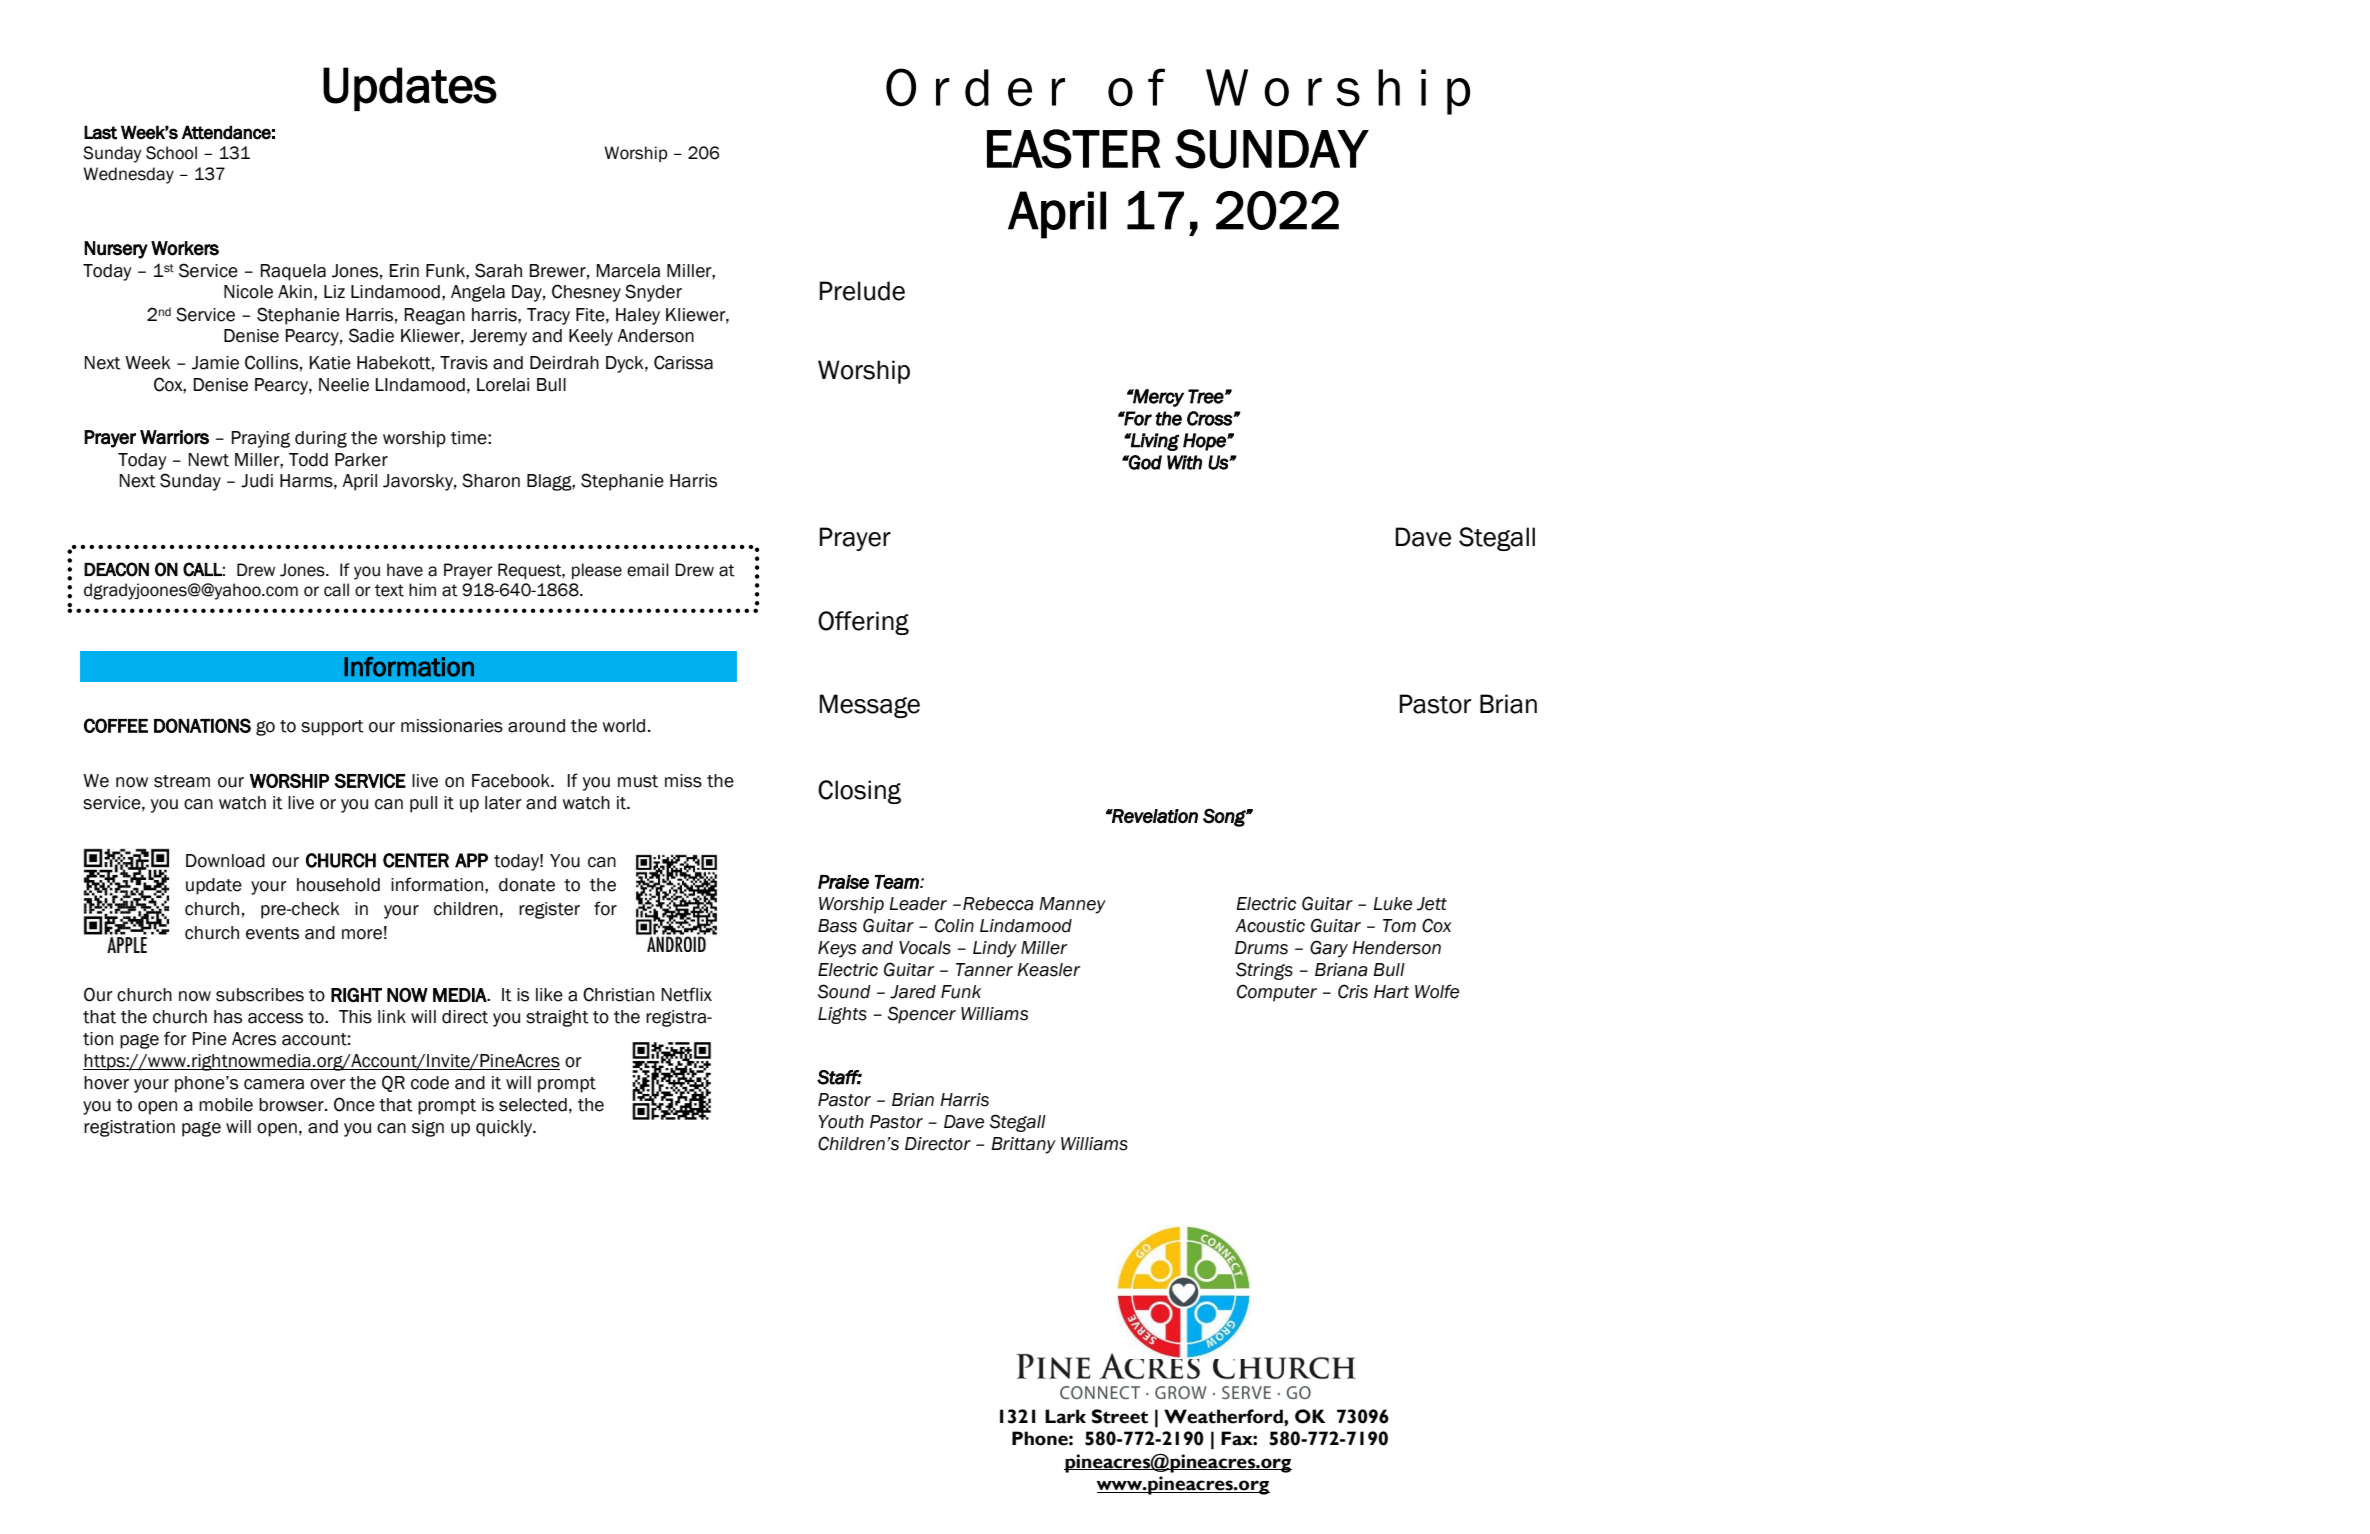 Image resolution: width=2370 pixels, height=1534 pixels. What do you see at coordinates (648, 570) in the document?
I see `email` at bounding box center [648, 570].
